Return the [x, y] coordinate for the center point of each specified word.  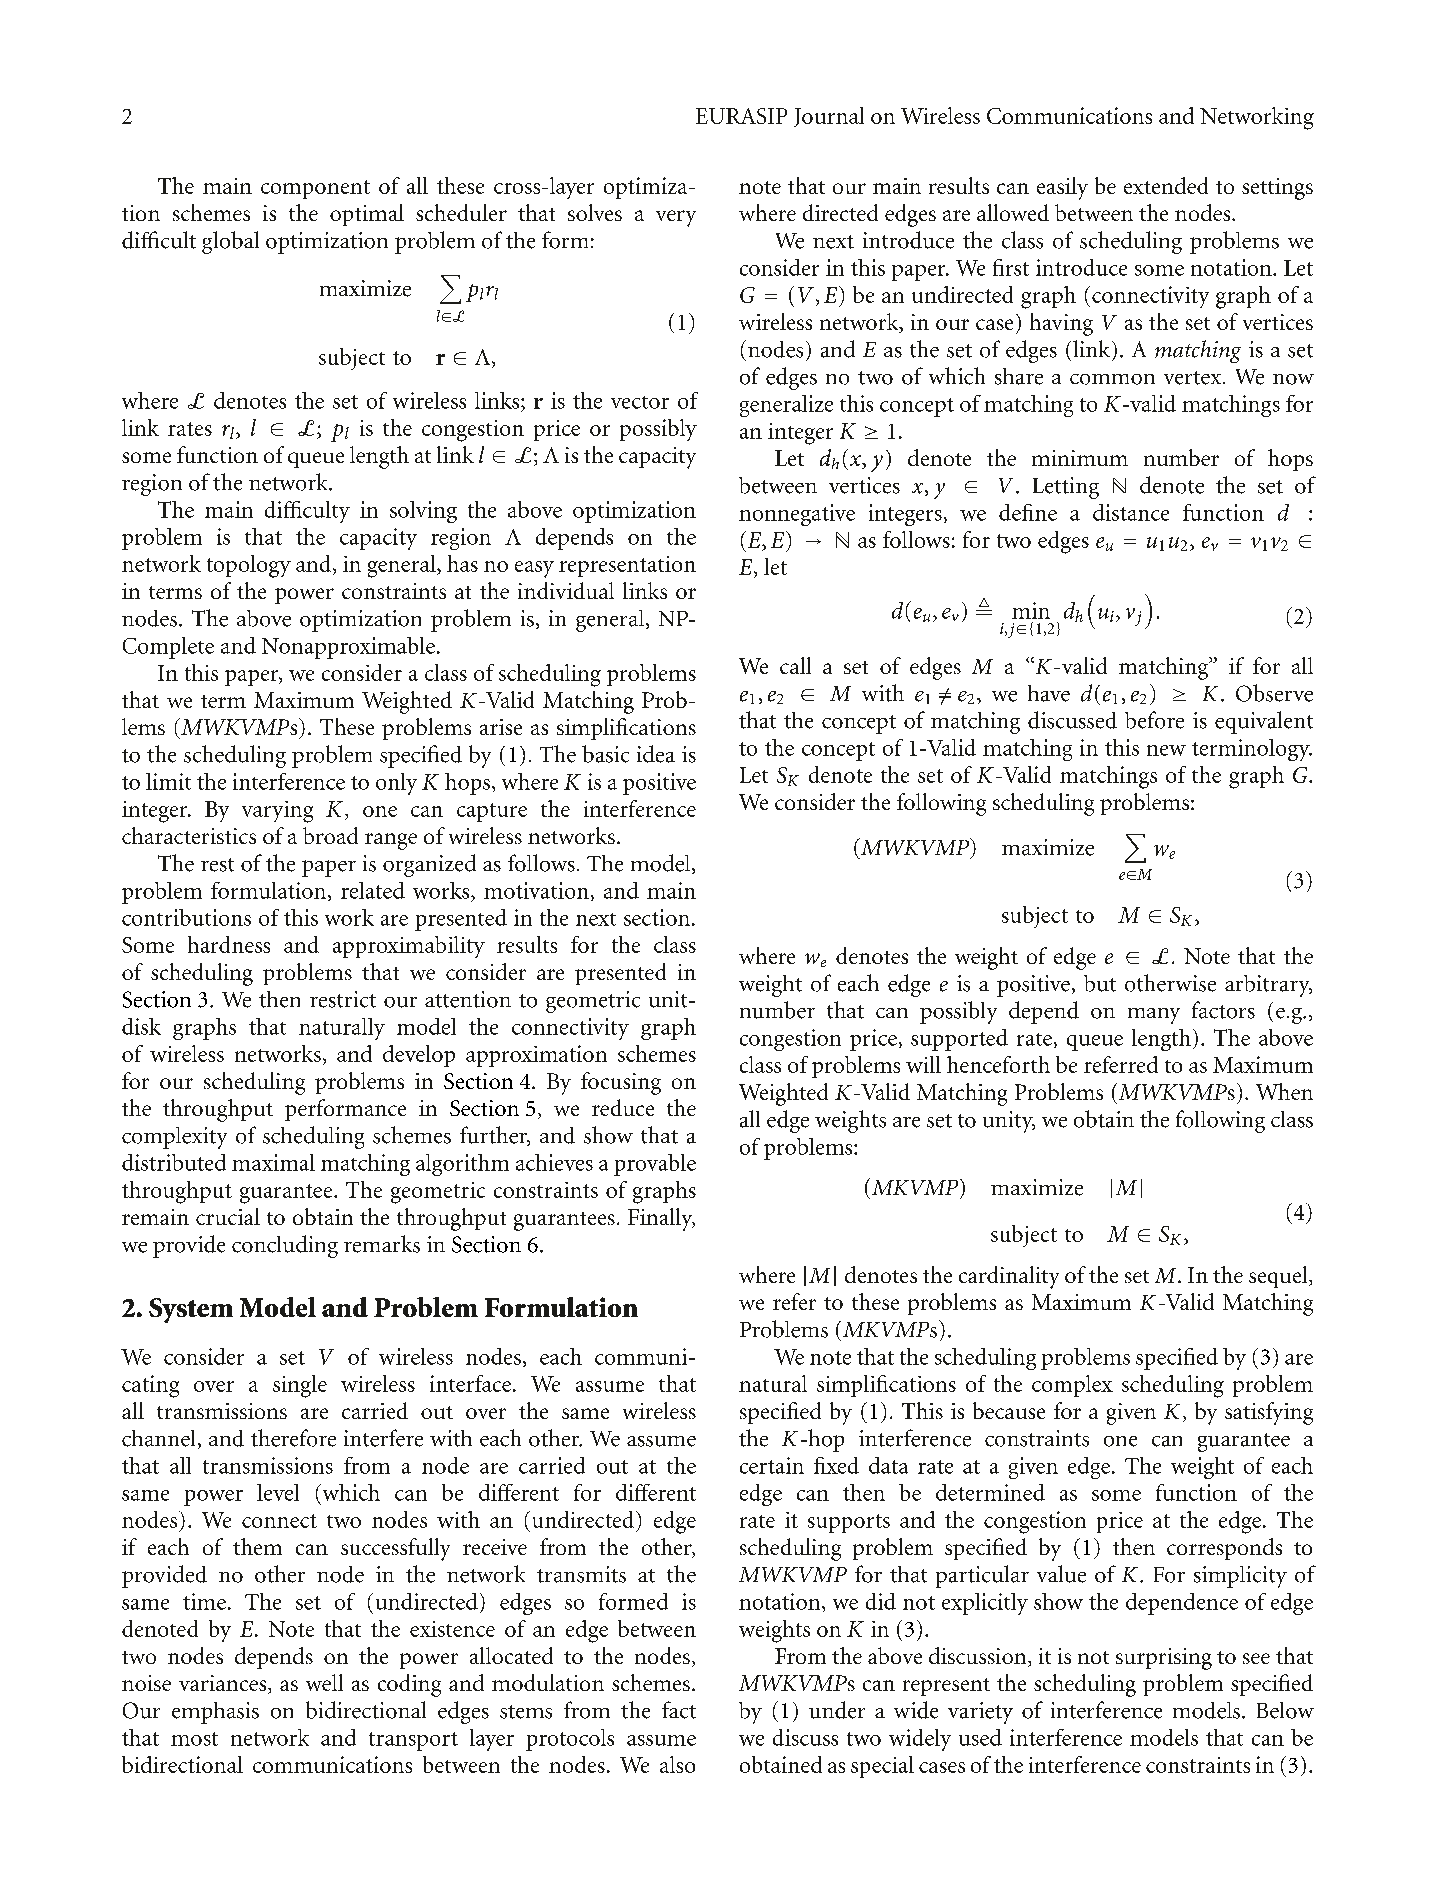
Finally [661, 1219]
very [676, 218]
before [1154, 720]
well [324, 1682]
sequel [1279, 1277]
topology [249, 566]
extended [1166, 185]
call [795, 665]
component [315, 189]
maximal [273, 1162]
